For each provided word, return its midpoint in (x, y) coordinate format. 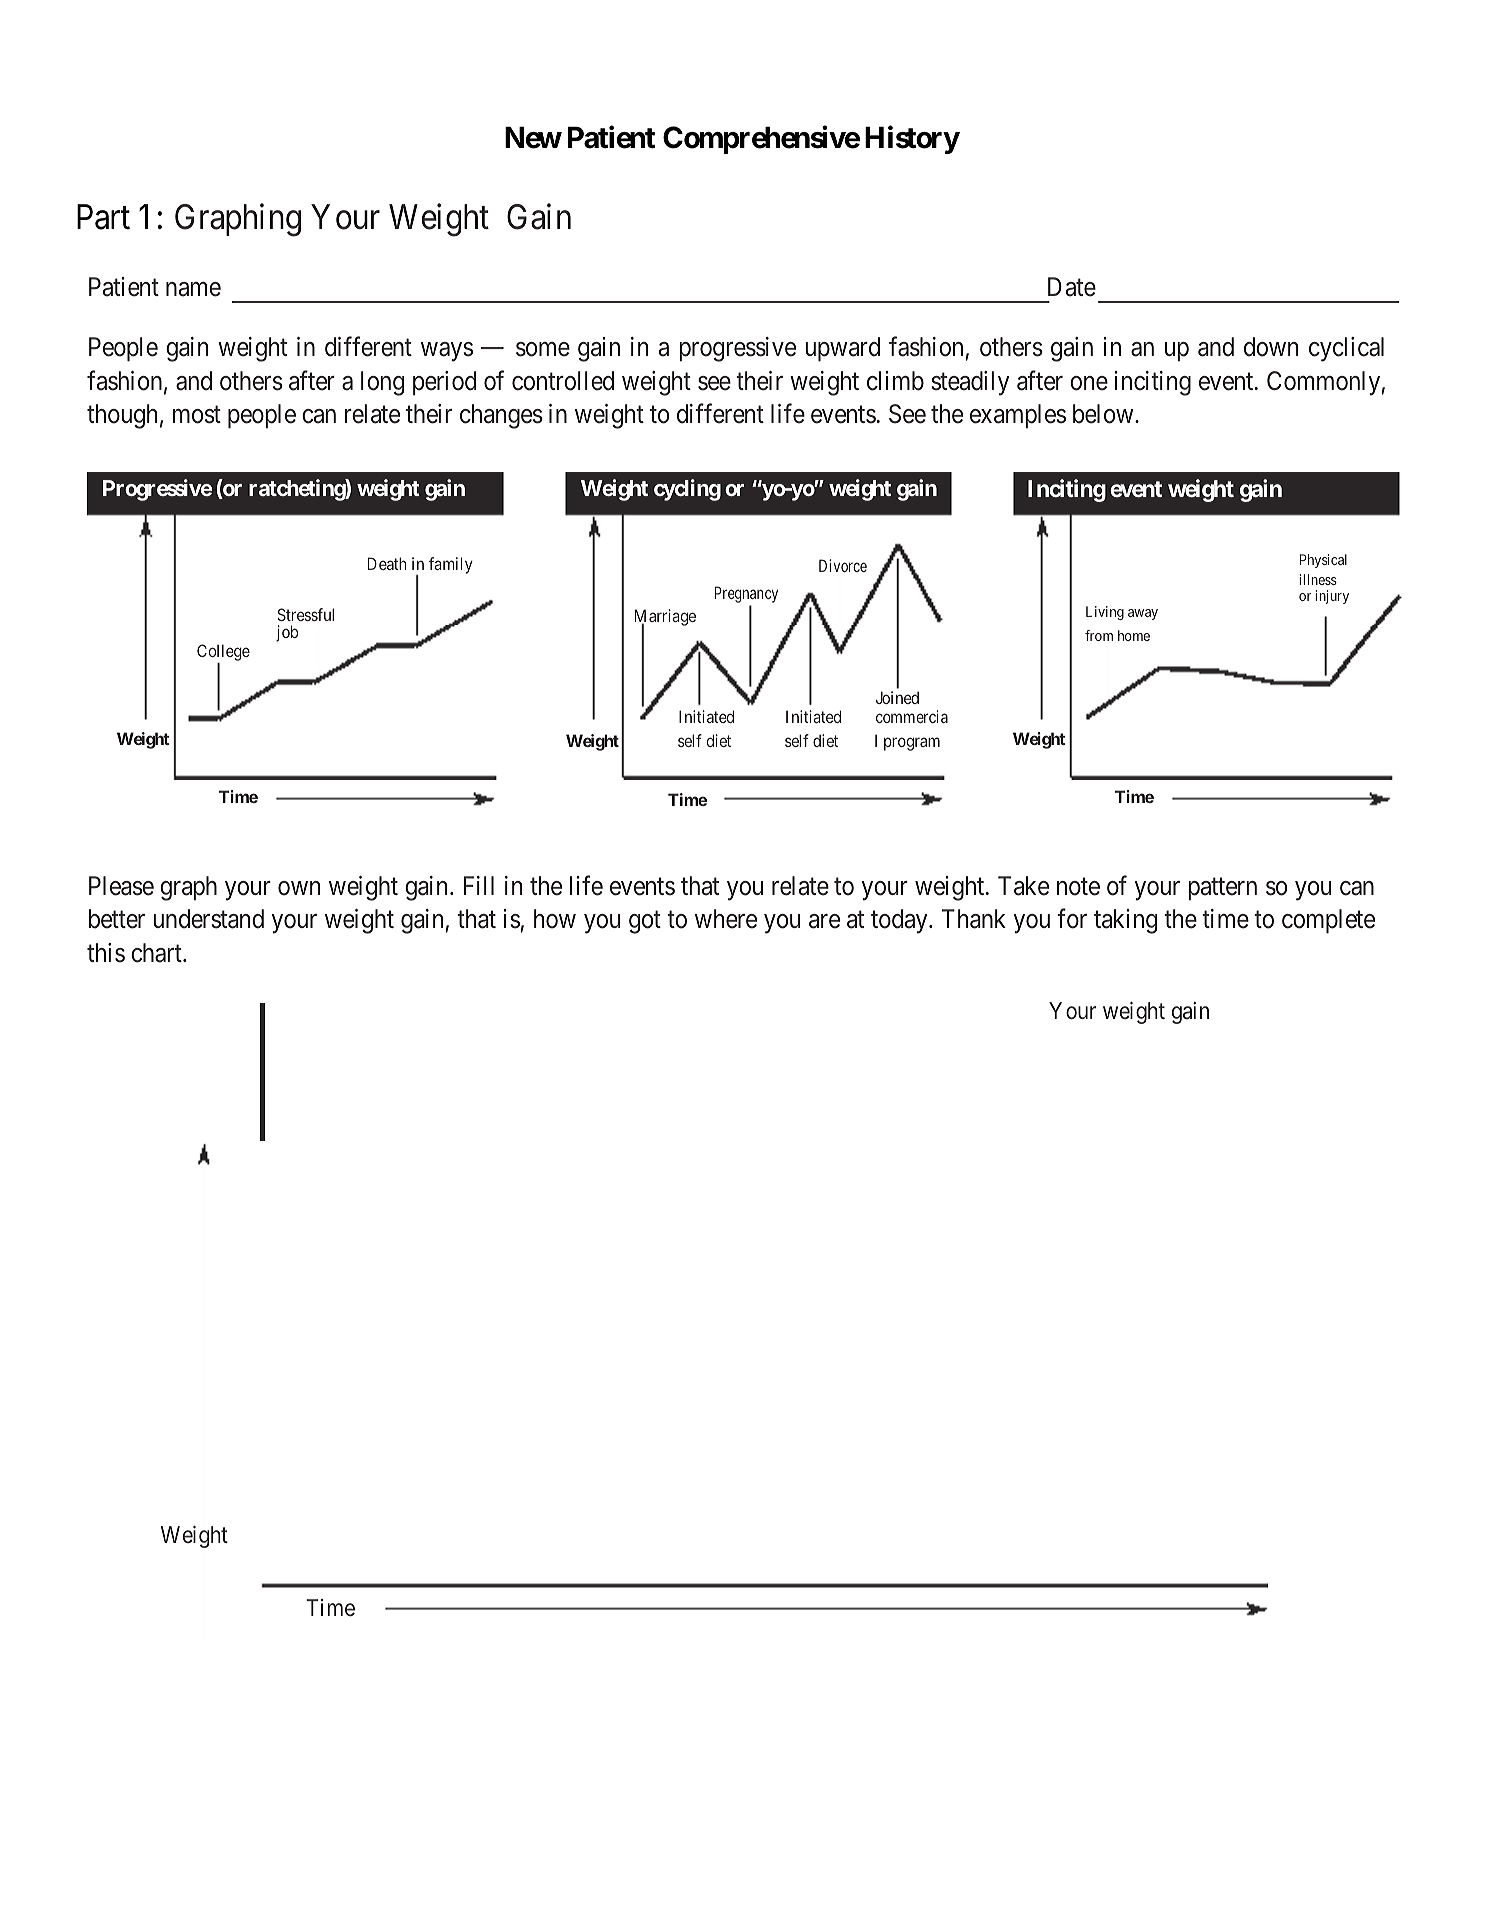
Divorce (843, 565)
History (912, 140)
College (223, 654)
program (912, 744)
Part (103, 217)
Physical (1323, 561)
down (1271, 347)
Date (1072, 287)
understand (208, 919)
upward (842, 349)
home (1134, 635)
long (382, 383)
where (726, 919)
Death (387, 563)
